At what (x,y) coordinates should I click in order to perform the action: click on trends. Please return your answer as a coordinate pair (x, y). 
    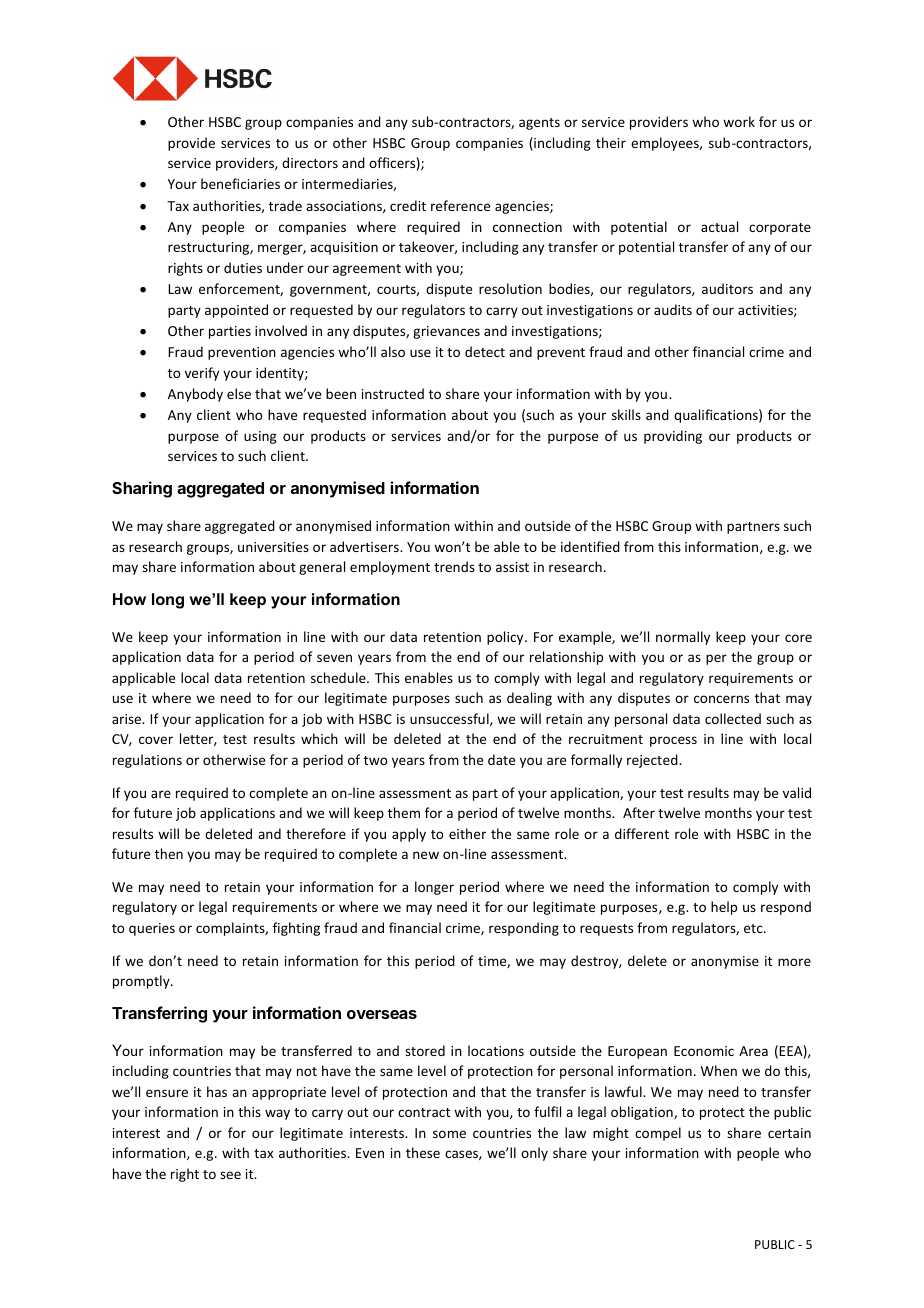
    Looking at the image, I should click on (454, 566).
